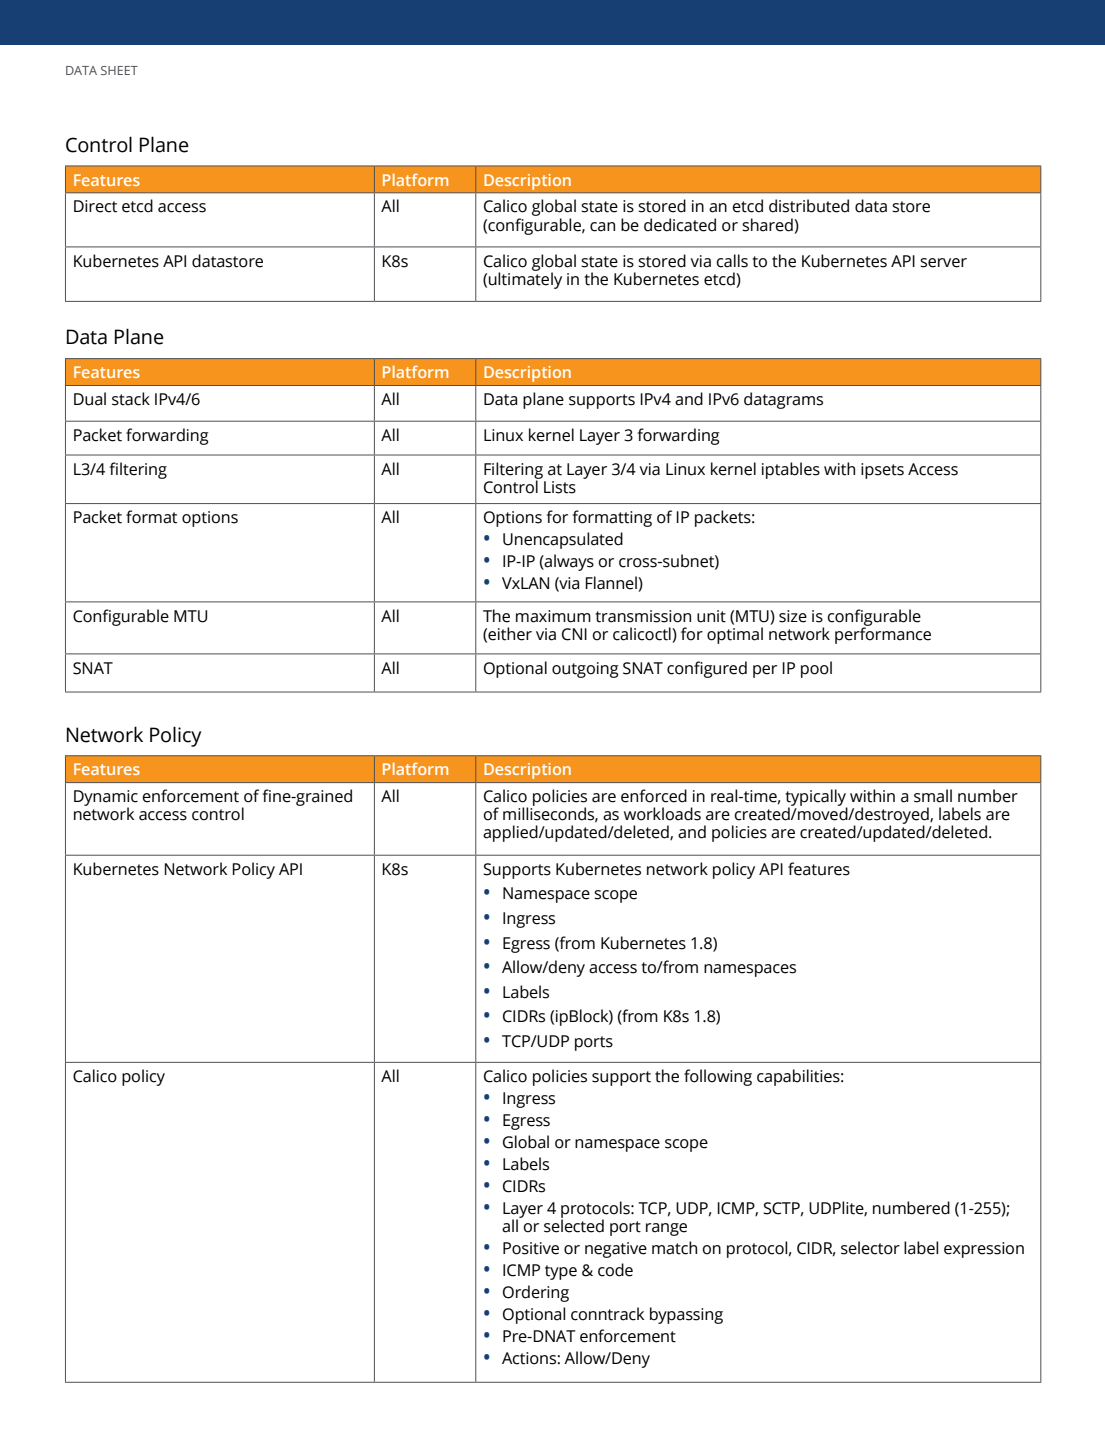 The image size is (1105, 1430). What do you see at coordinates (553, 616) in the page?
I see `maximum` at bounding box center [553, 616].
